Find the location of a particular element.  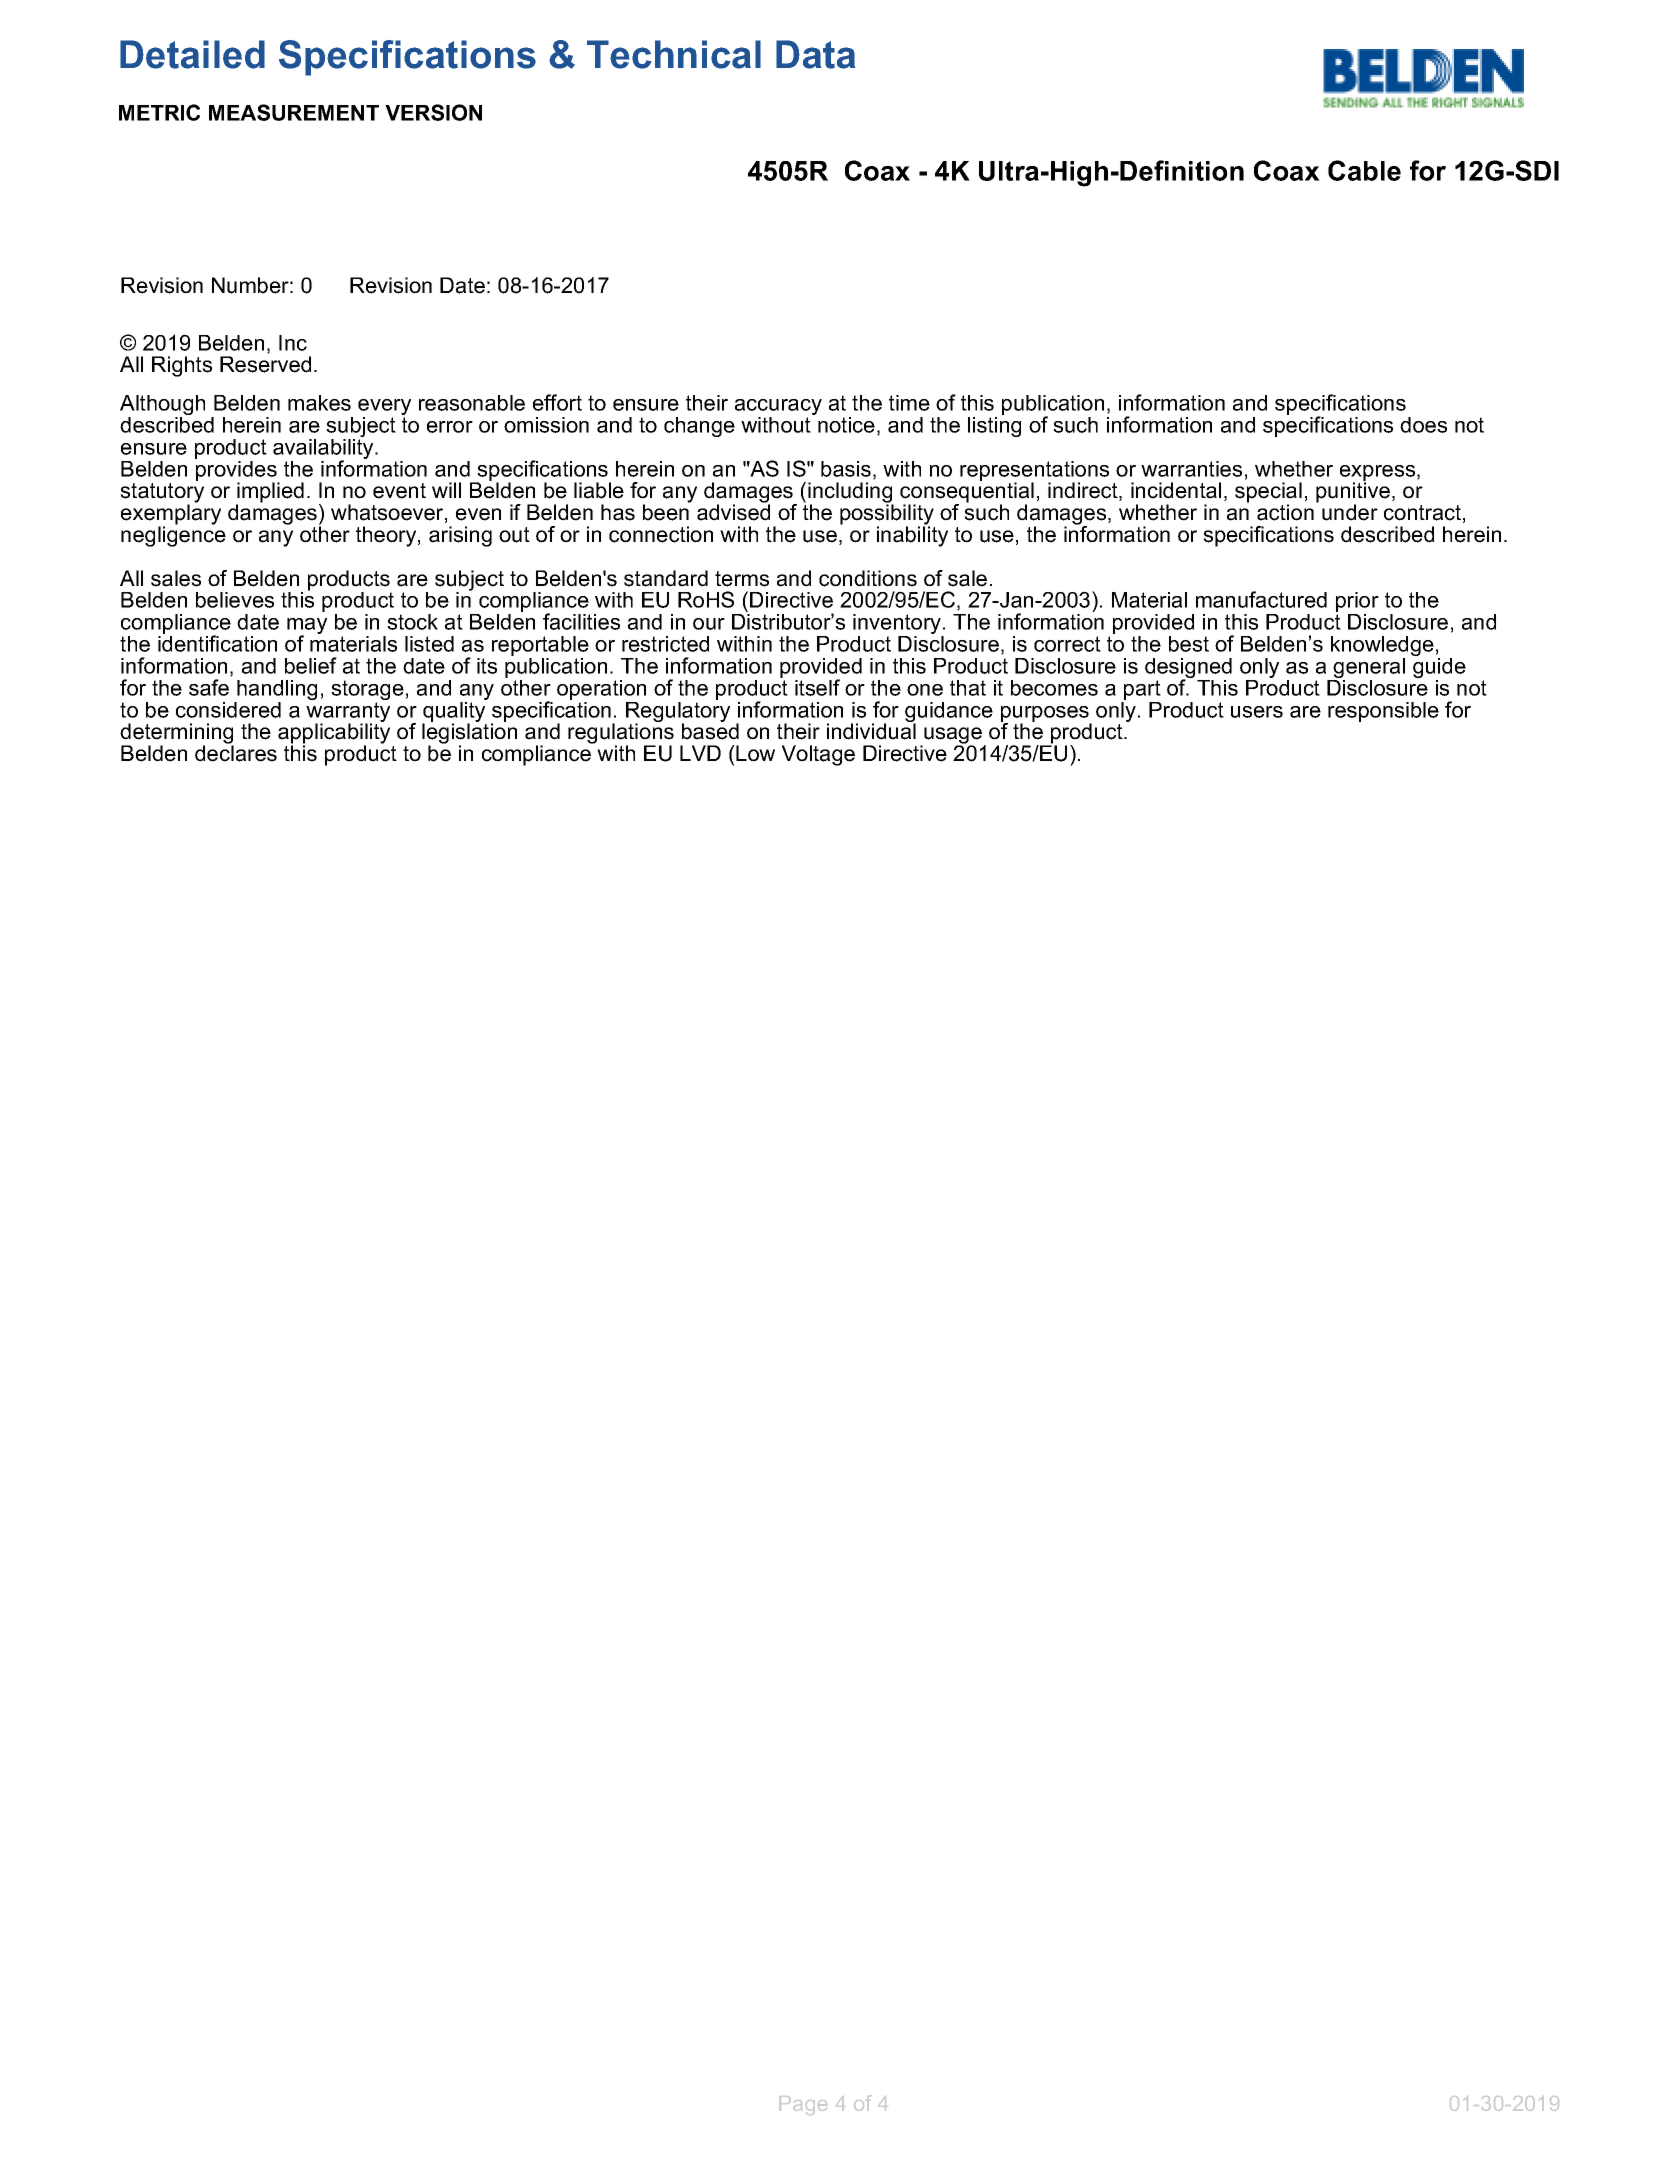

users is located at coordinates (1257, 712).
